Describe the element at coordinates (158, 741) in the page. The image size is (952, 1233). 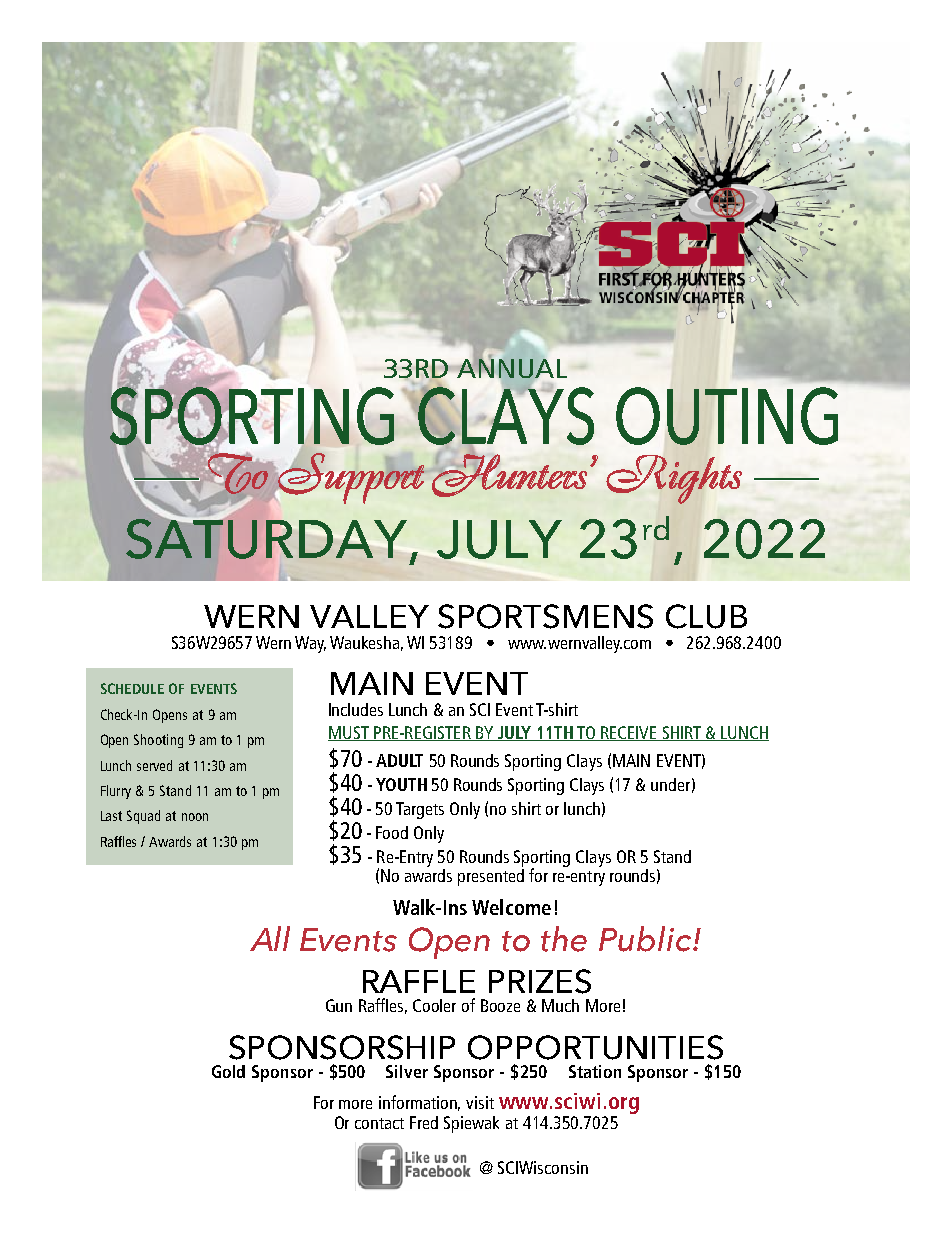
I see `Shooting` at that location.
